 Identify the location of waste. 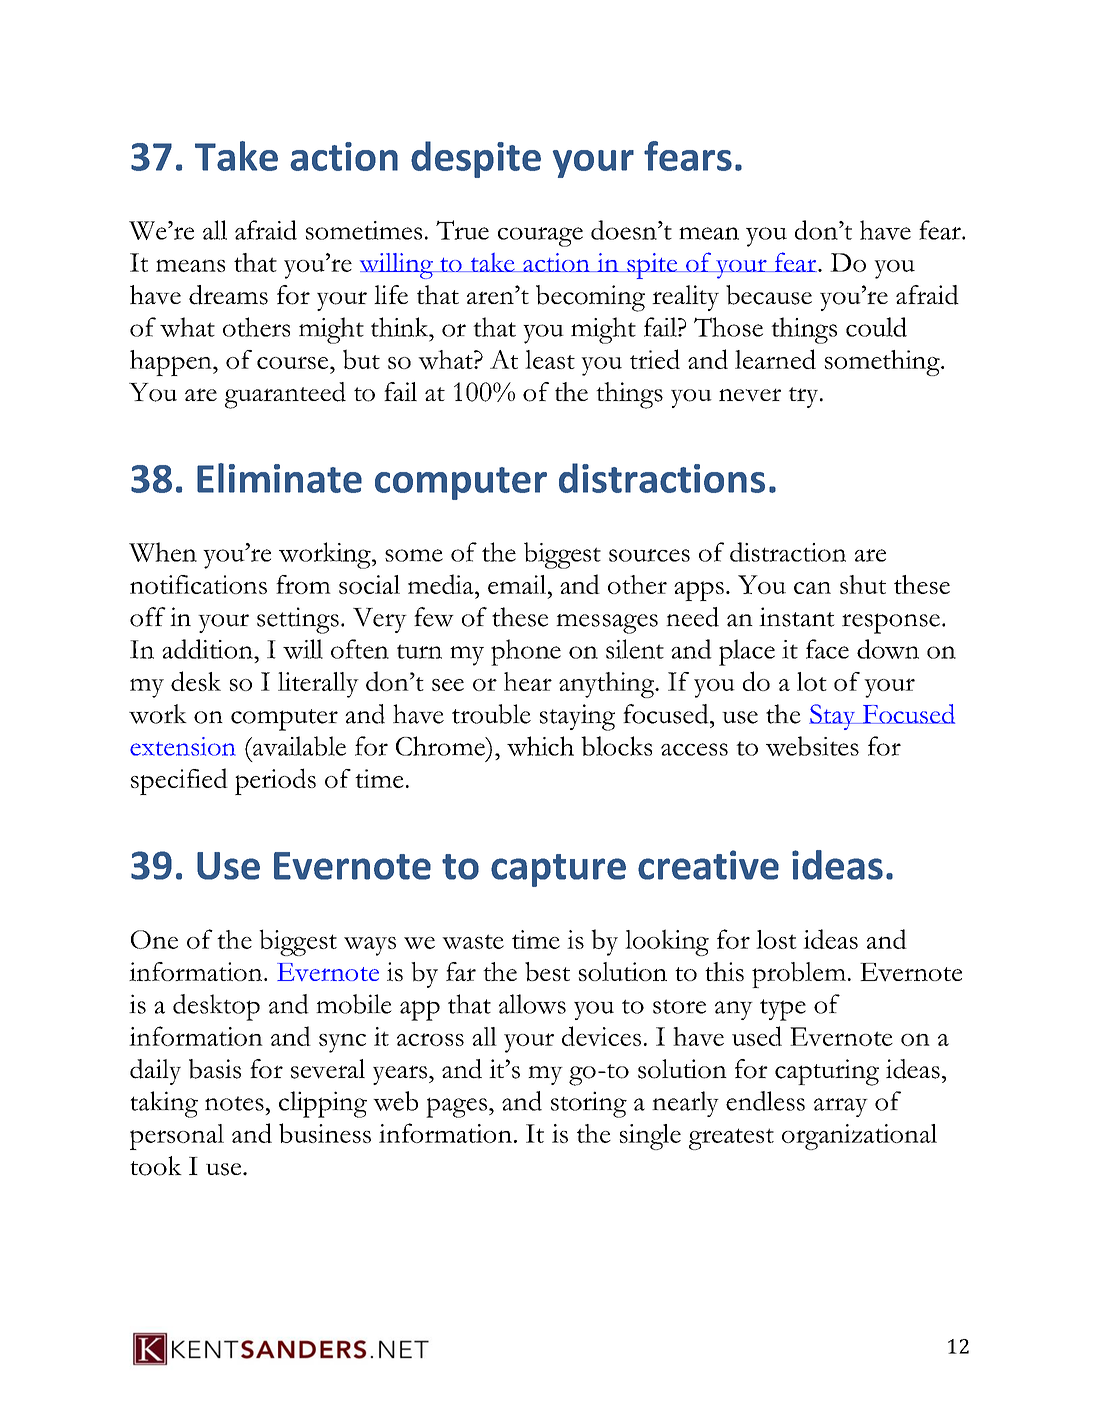
(473, 941).
